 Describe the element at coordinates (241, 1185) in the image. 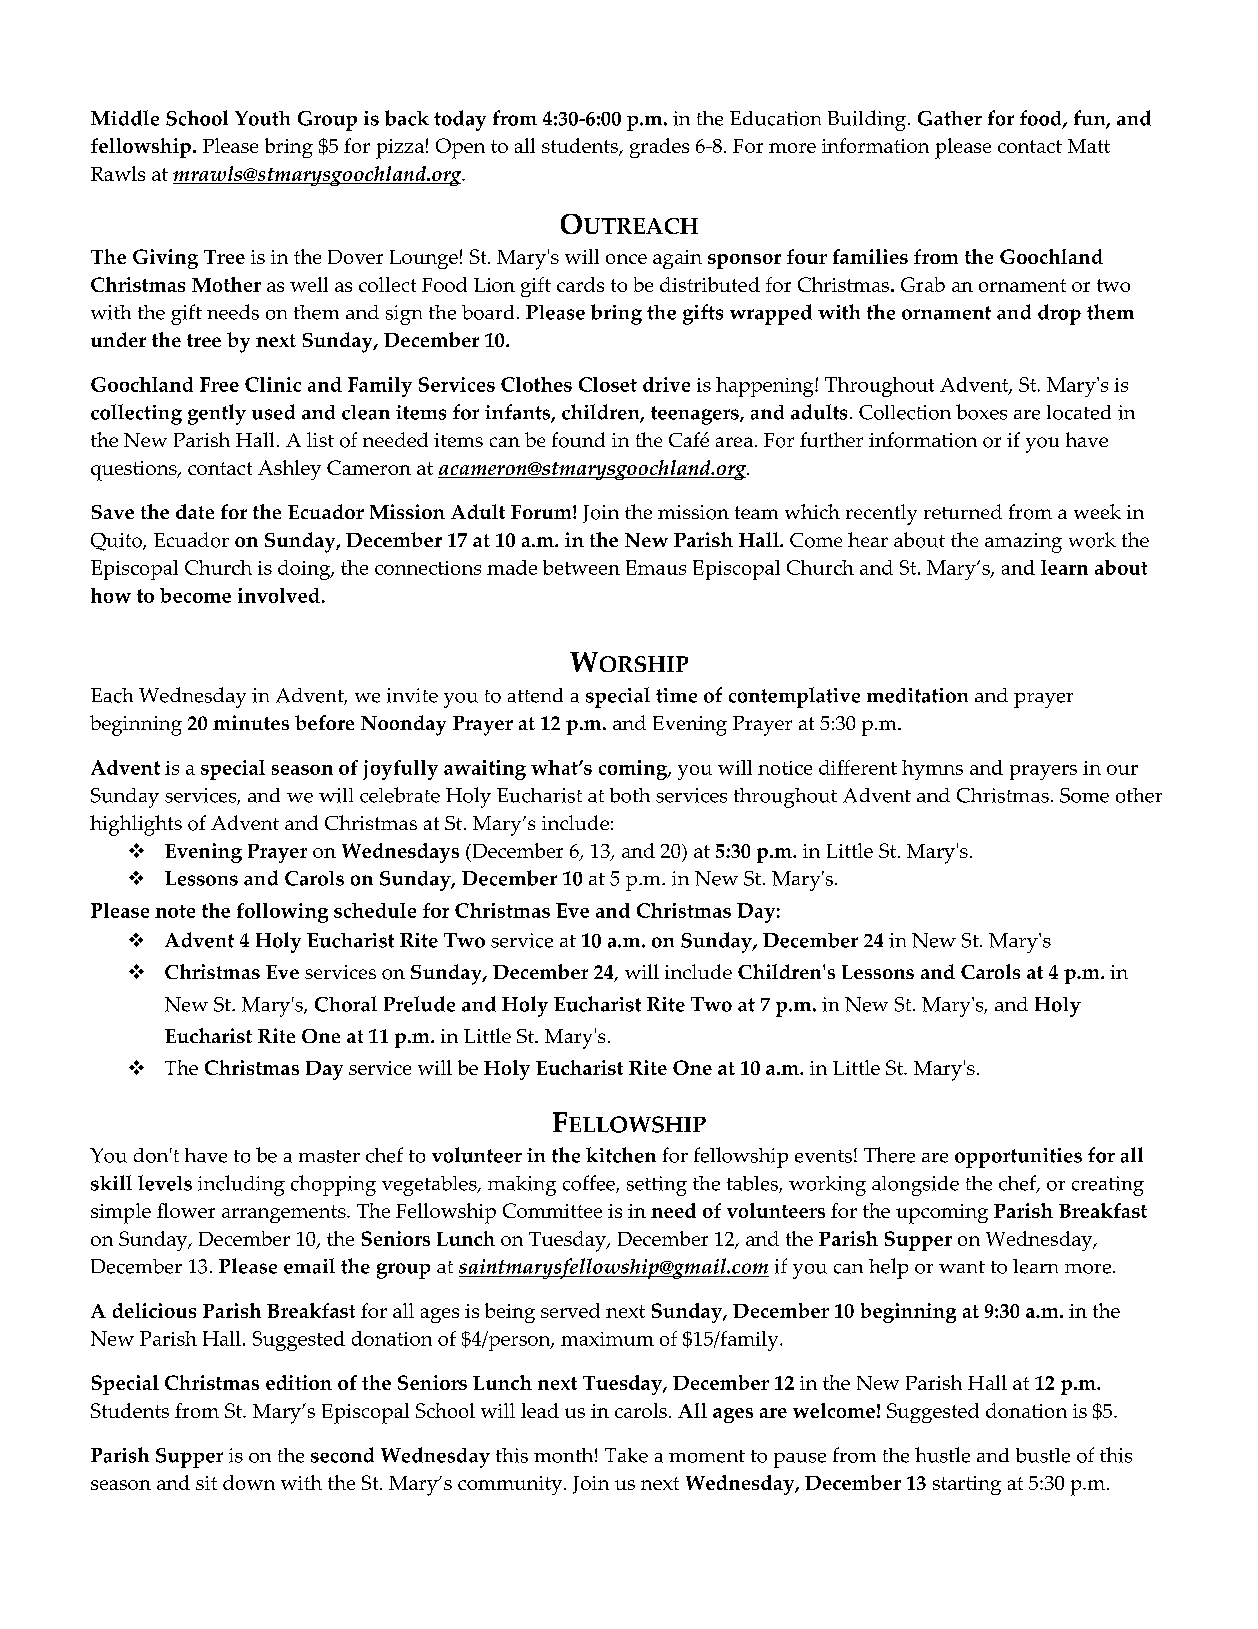

I see `including` at that location.
